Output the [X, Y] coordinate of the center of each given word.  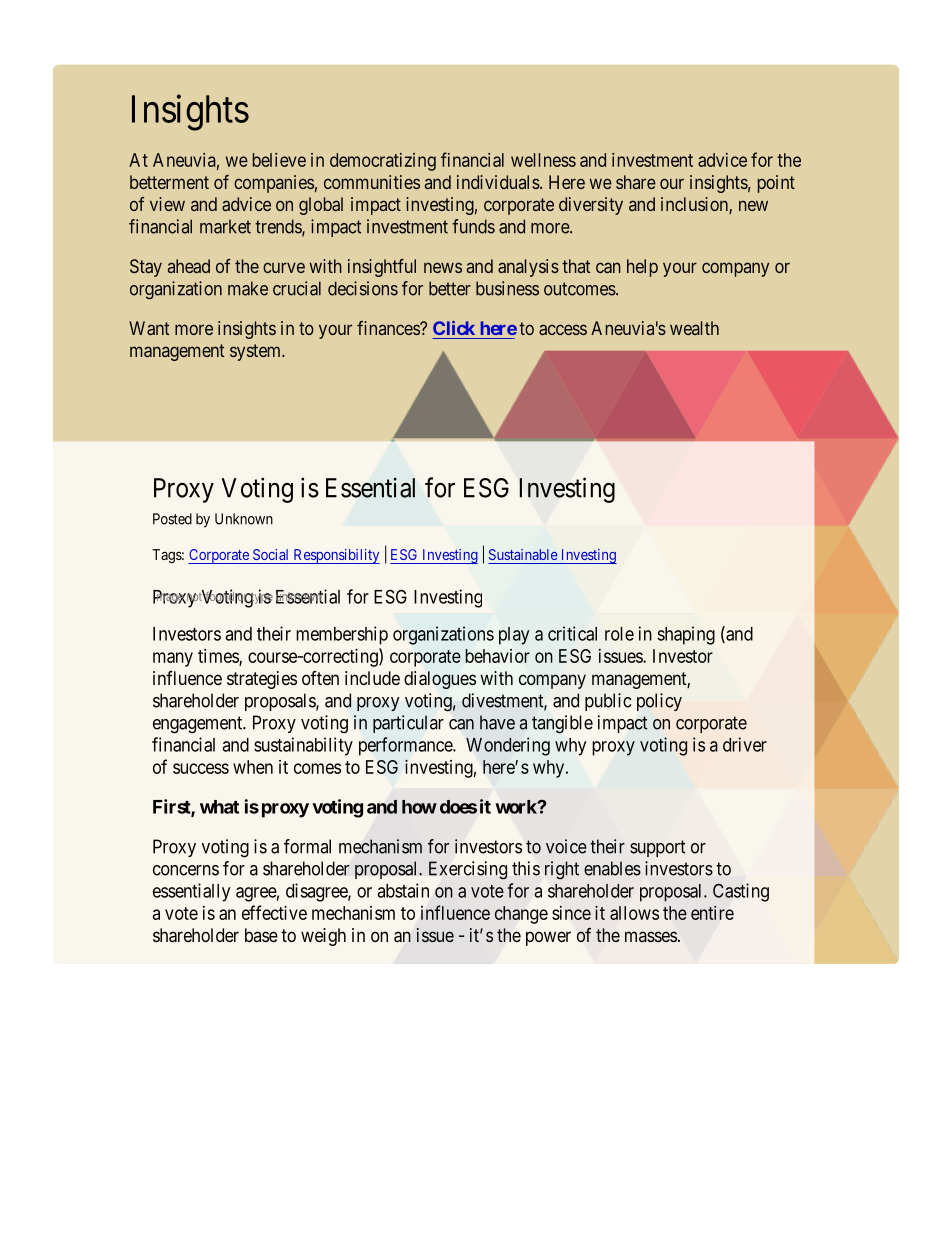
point [776, 184]
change [521, 915]
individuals [498, 182]
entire [712, 913]
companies [274, 184]
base [261, 935]
